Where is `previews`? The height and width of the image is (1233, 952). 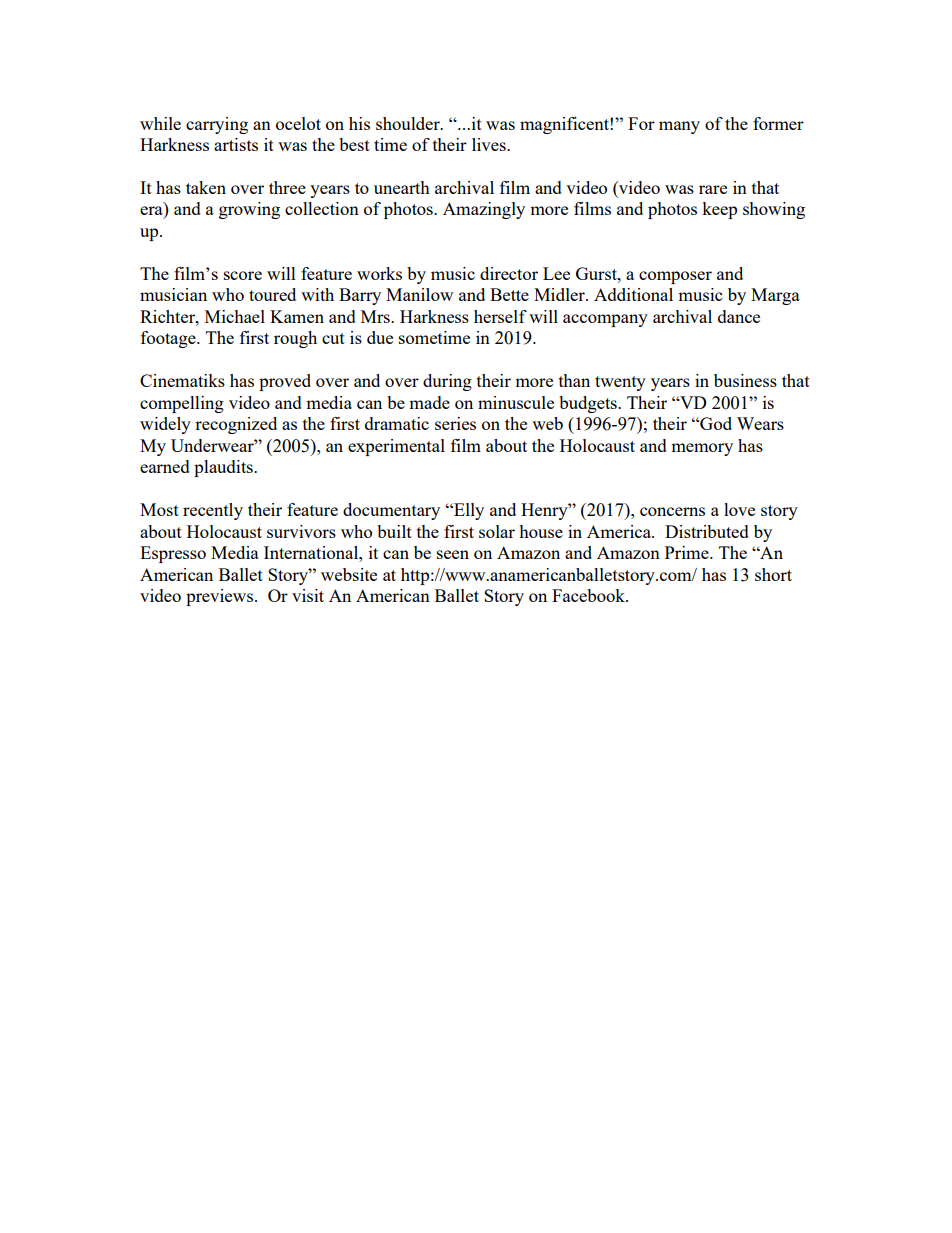
previews is located at coordinates (219, 597).
